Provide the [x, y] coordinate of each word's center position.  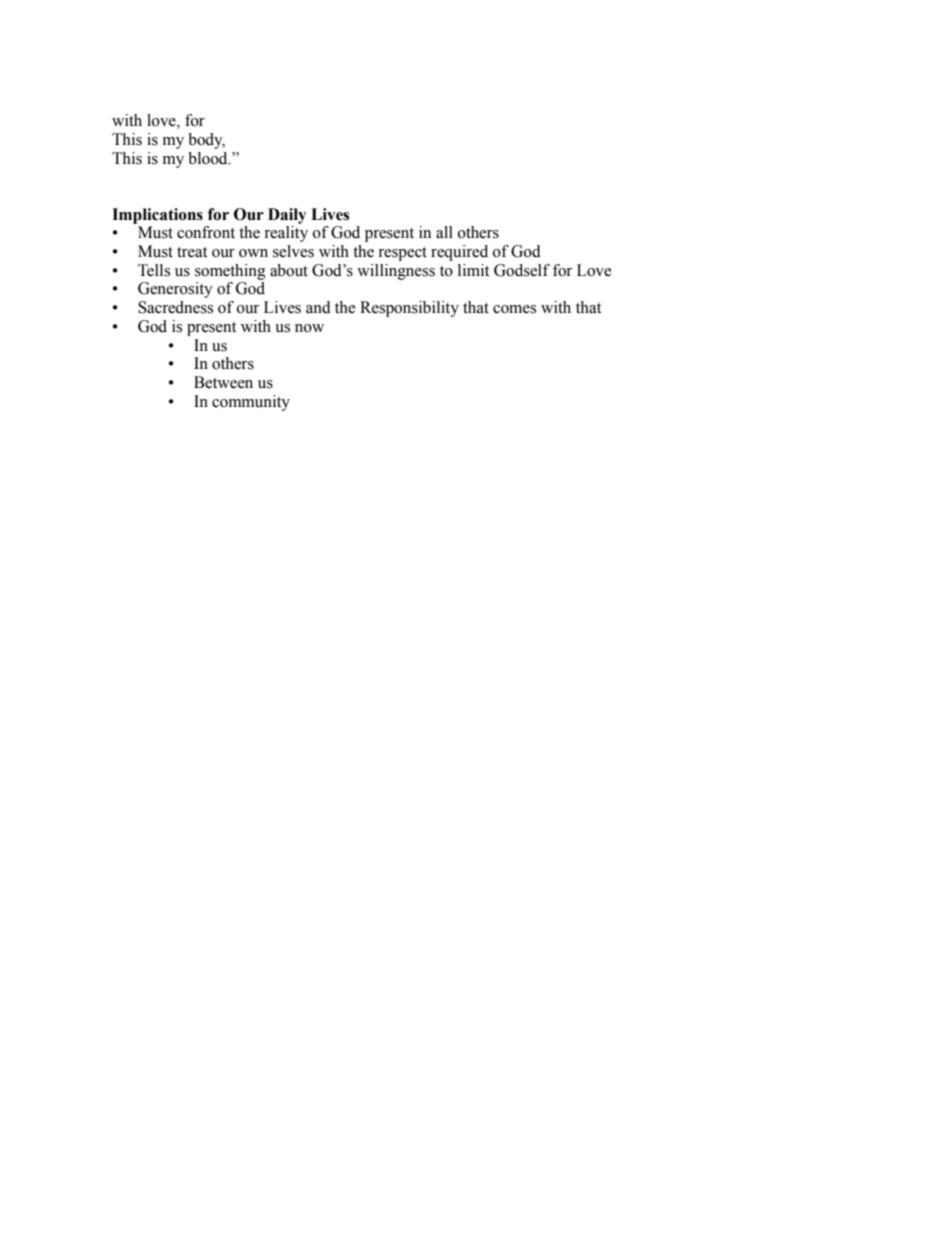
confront [206, 232]
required [459, 253]
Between [223, 382]
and [318, 307]
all [444, 232]
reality [286, 234]
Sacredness [175, 307]
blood [209, 158]
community [251, 403]
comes [514, 309]
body [206, 141]
